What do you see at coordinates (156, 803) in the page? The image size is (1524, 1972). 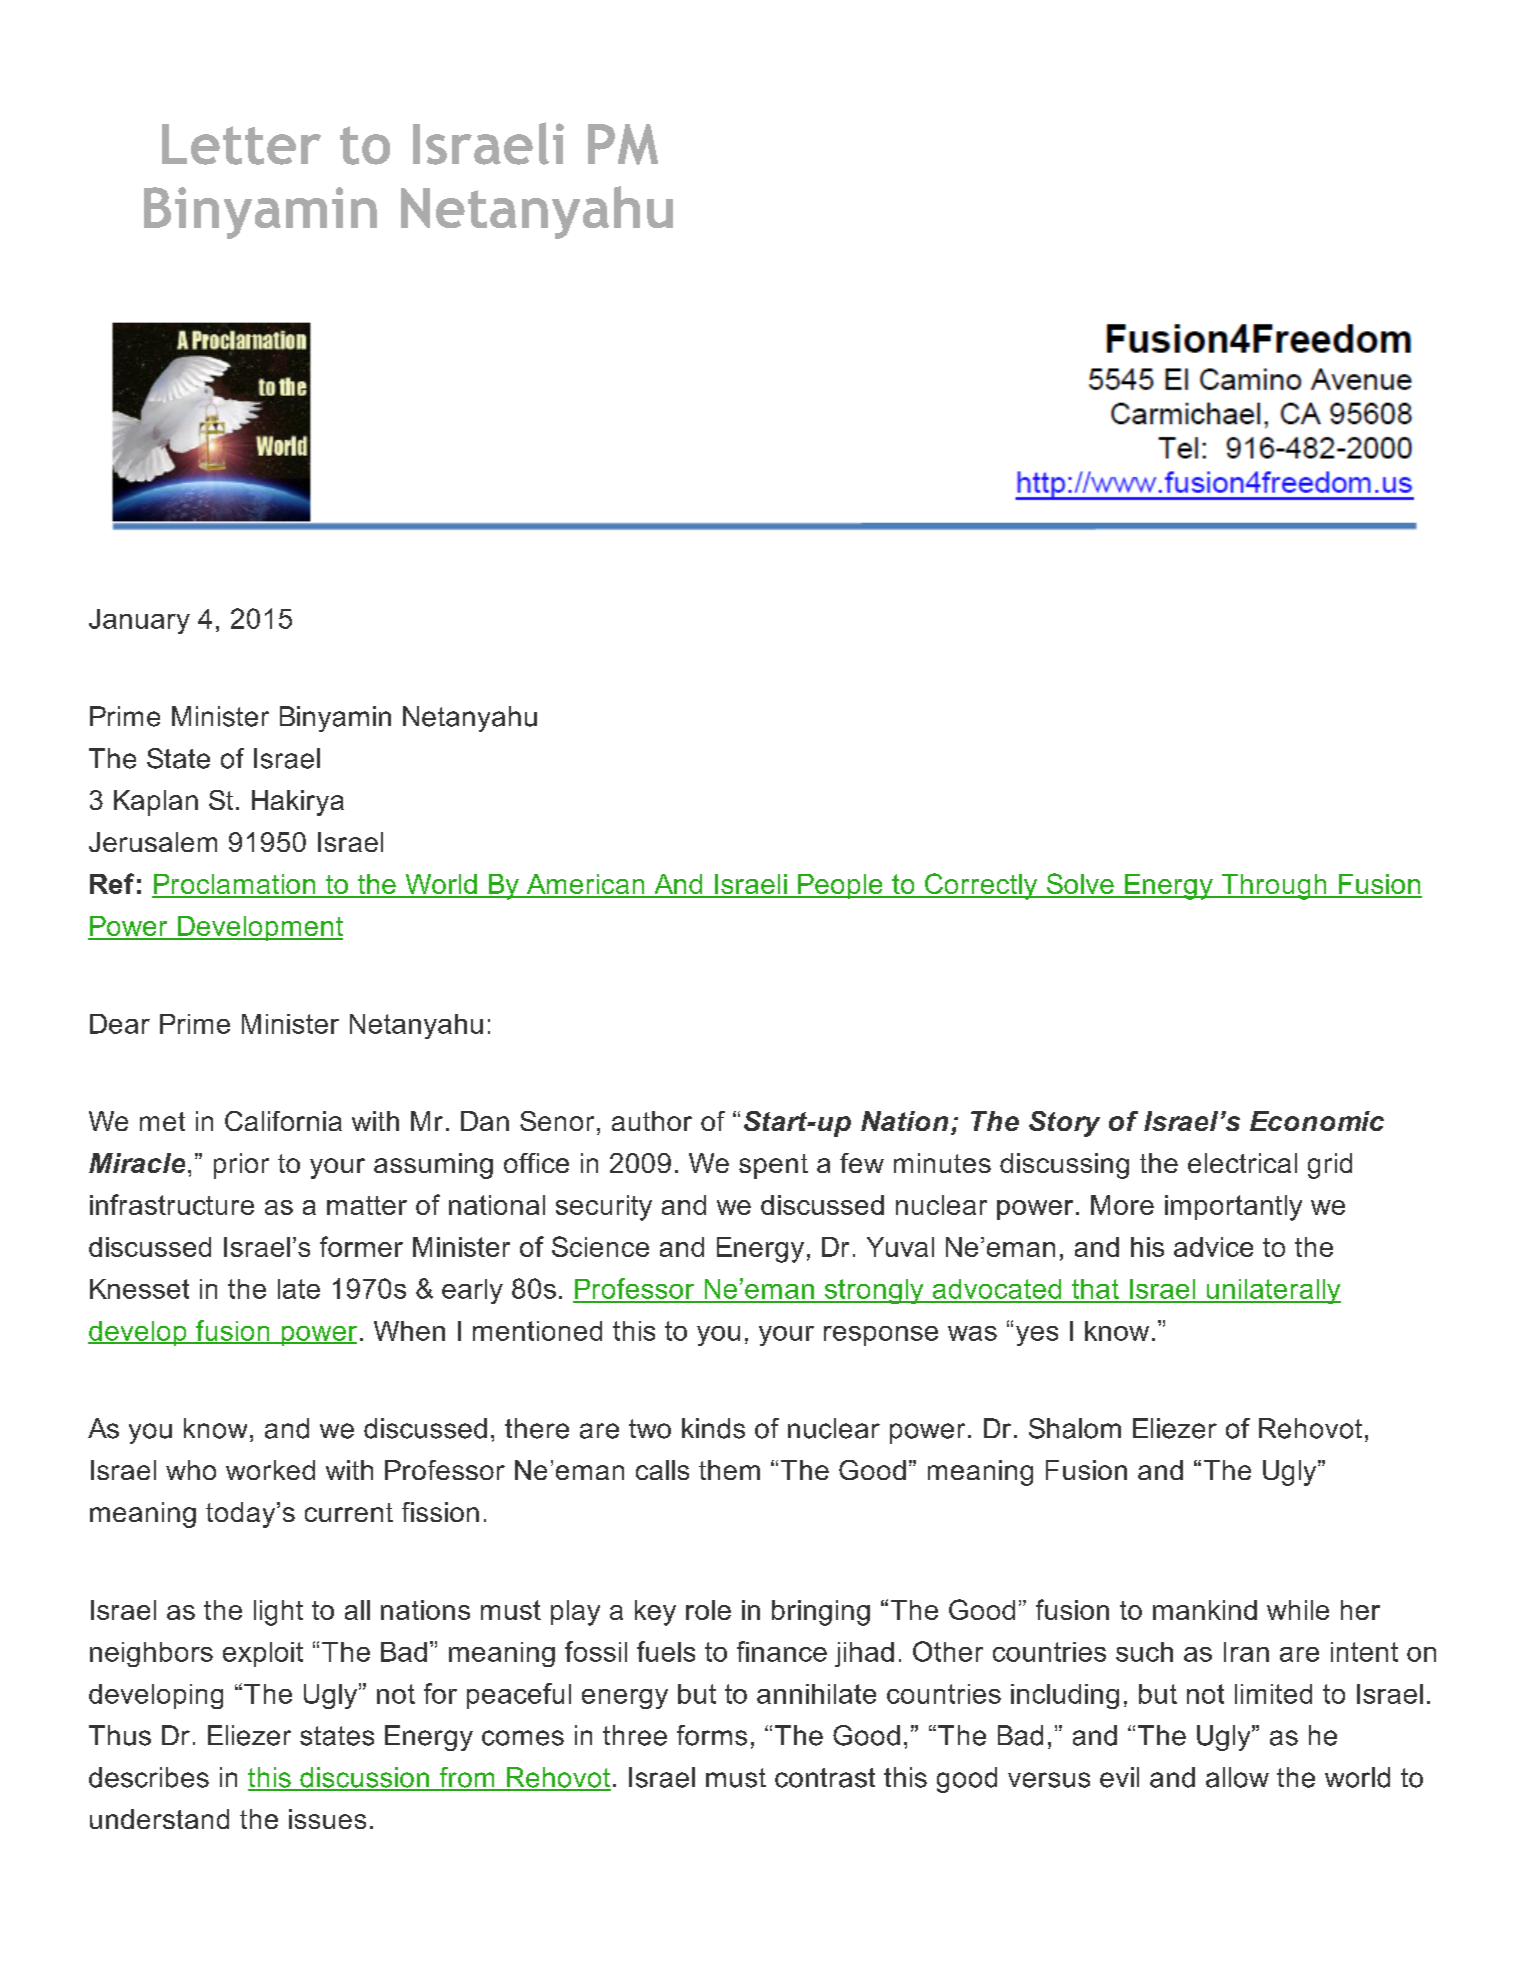 I see `Kaplan` at bounding box center [156, 803].
